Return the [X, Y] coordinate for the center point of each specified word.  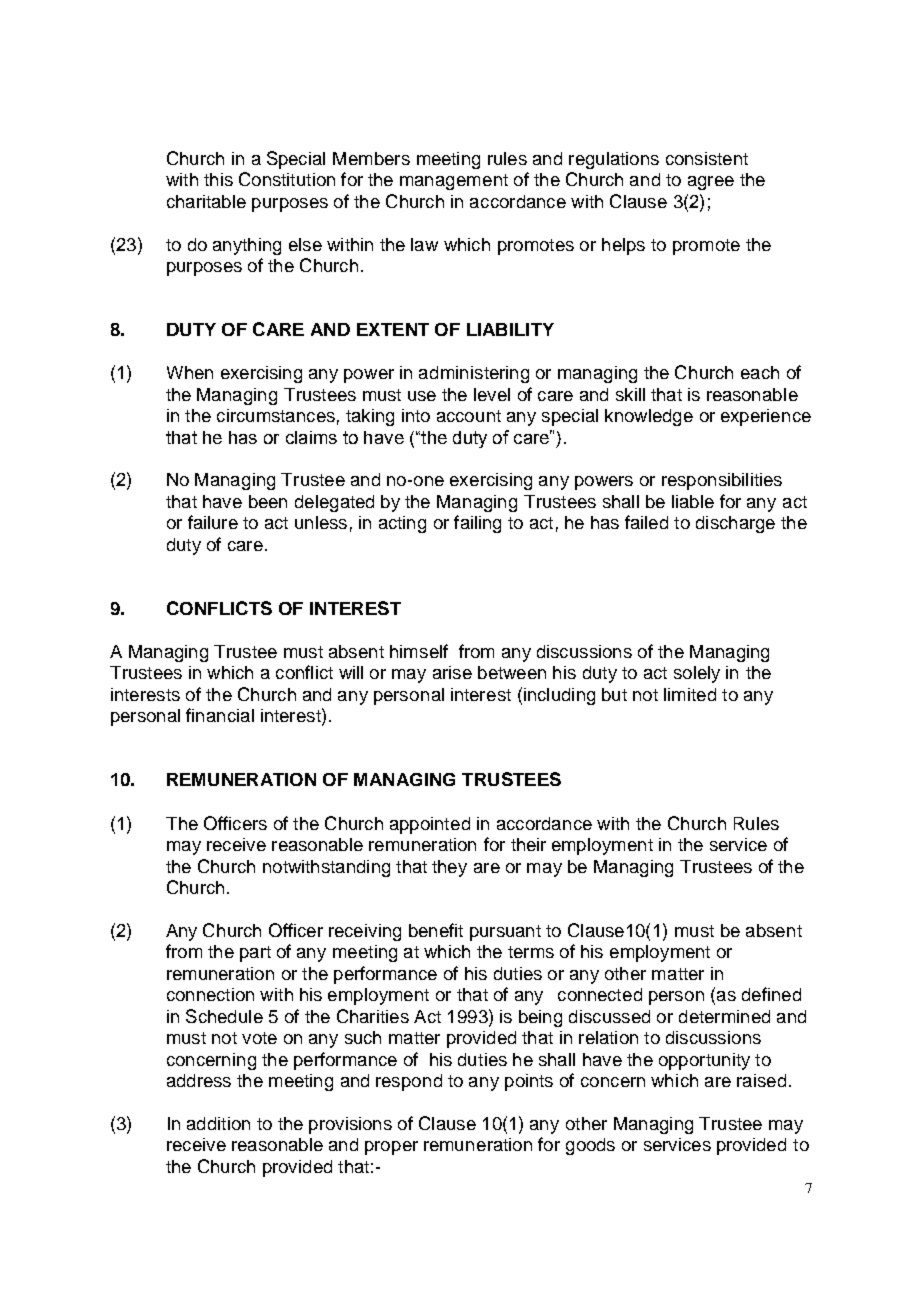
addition [218, 1123]
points [529, 1082]
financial [220, 715]
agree [711, 183]
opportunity [704, 1061]
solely [697, 674]
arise [452, 672]
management [454, 182]
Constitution [287, 179]
